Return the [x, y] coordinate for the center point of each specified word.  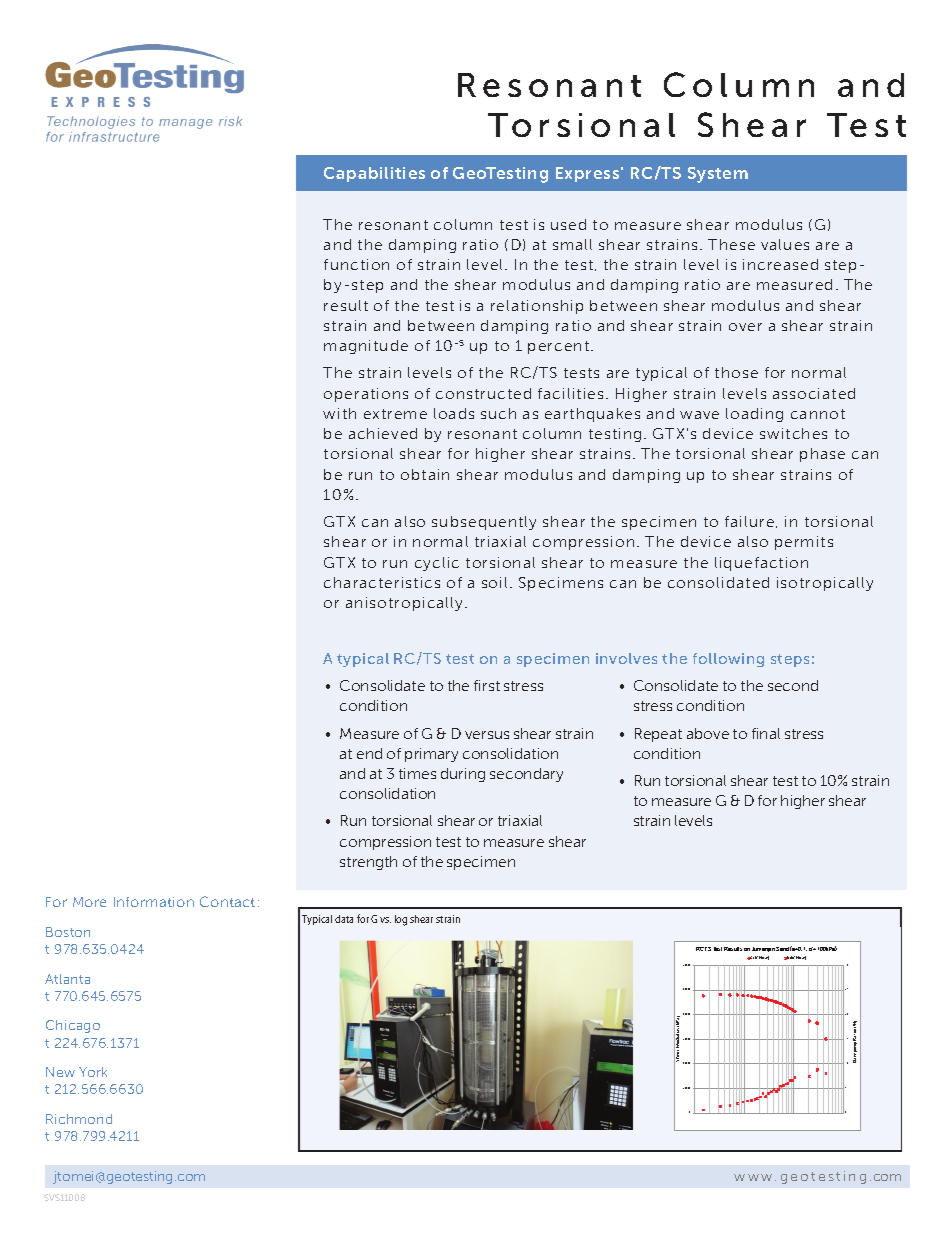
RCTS [703, 949]
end [369, 753]
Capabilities [374, 174]
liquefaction [761, 564]
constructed [483, 393]
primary [431, 755]
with [339, 413]
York [93, 1072]
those [736, 372]
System [718, 175]
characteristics [382, 582]
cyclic [437, 564]
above [708, 733]
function [356, 264]
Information [154, 902]
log [401, 920]
